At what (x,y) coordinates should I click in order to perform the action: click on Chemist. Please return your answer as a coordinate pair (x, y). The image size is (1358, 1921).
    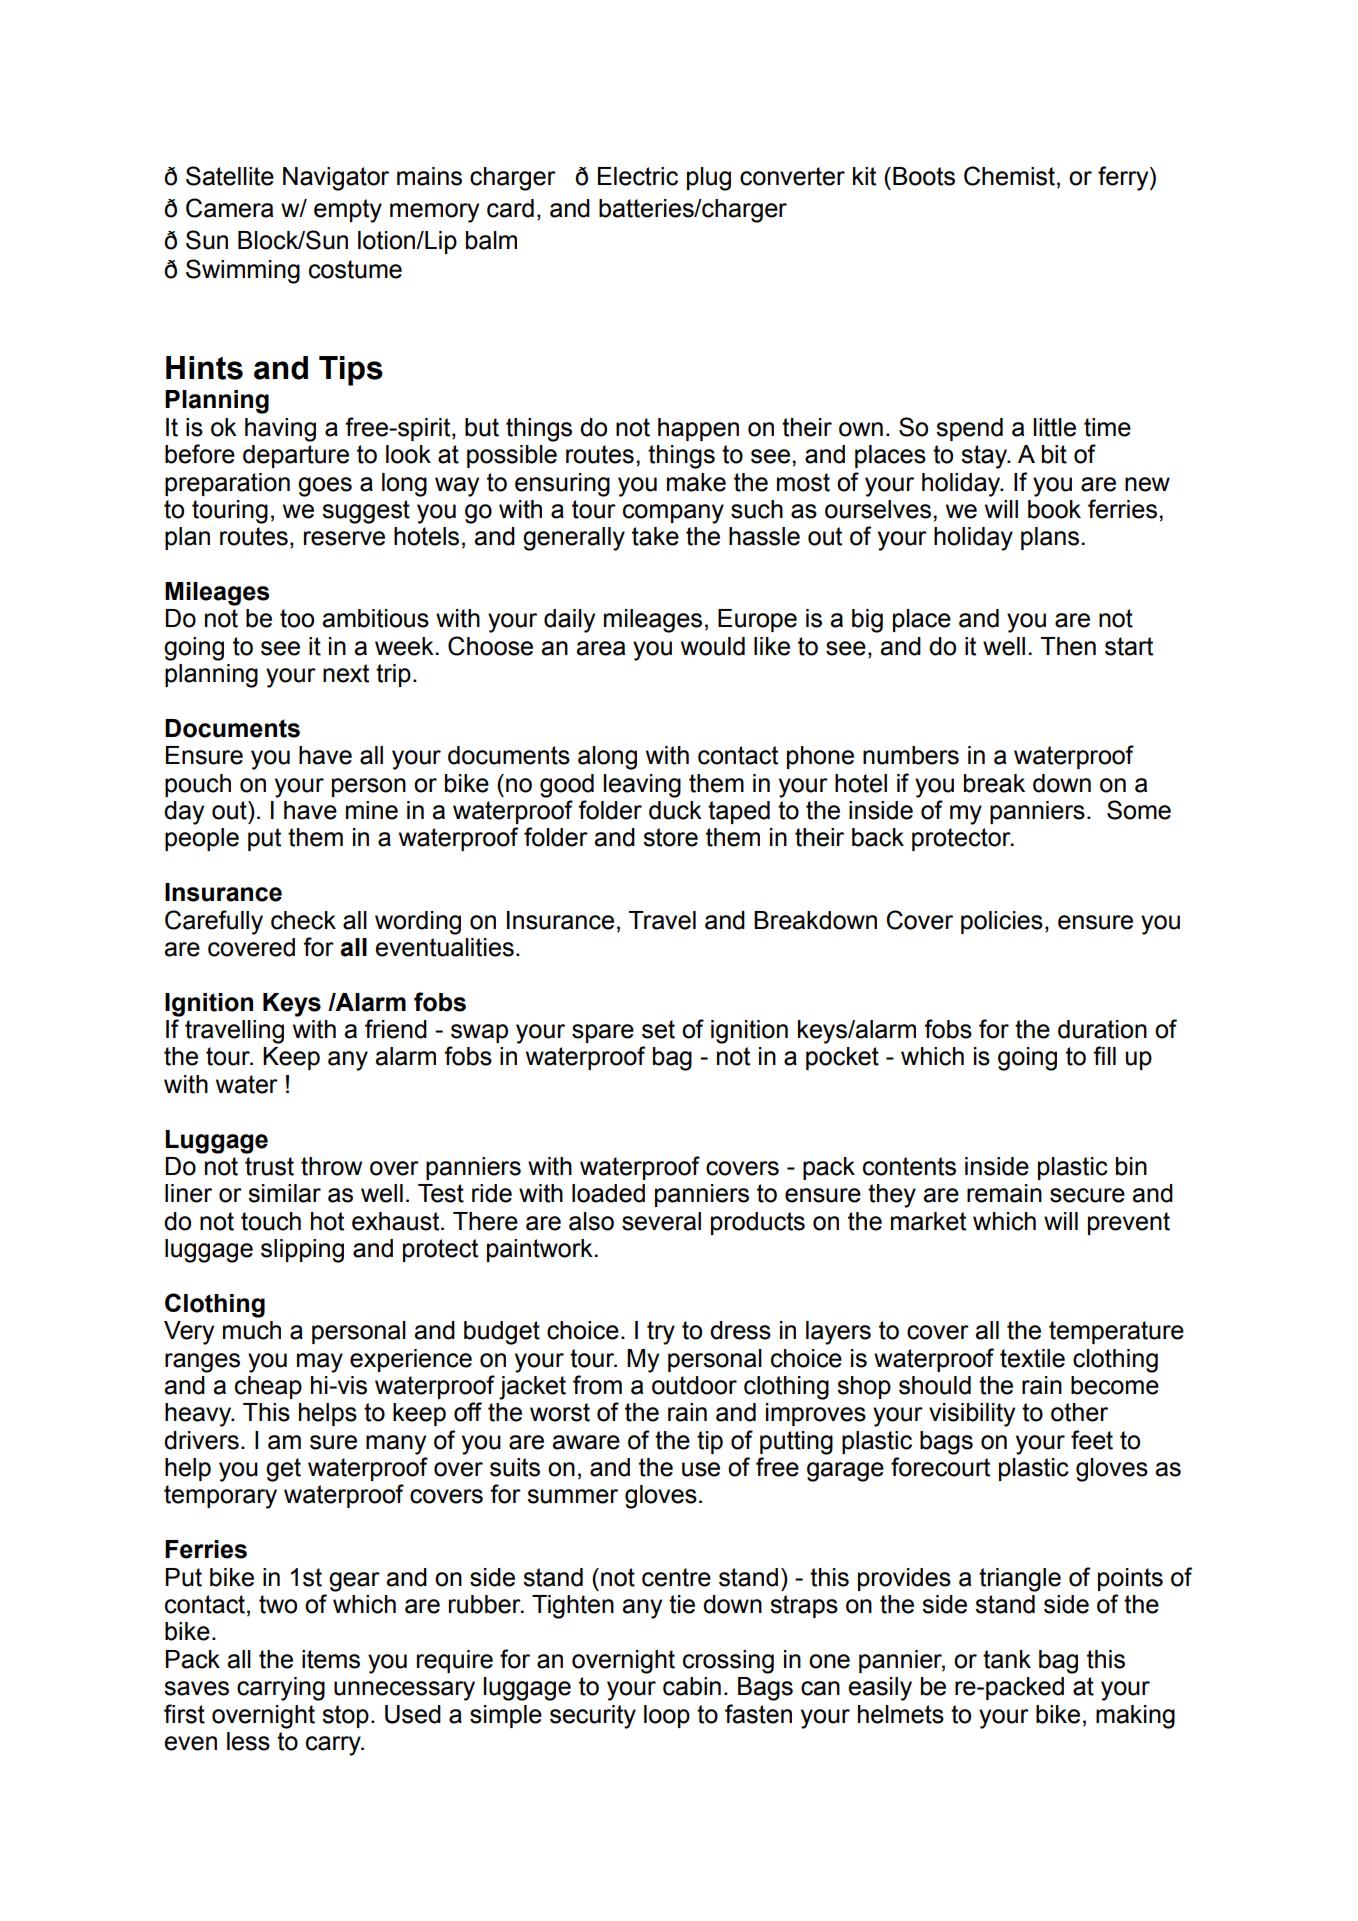
    Looking at the image, I should click on (1009, 176).
